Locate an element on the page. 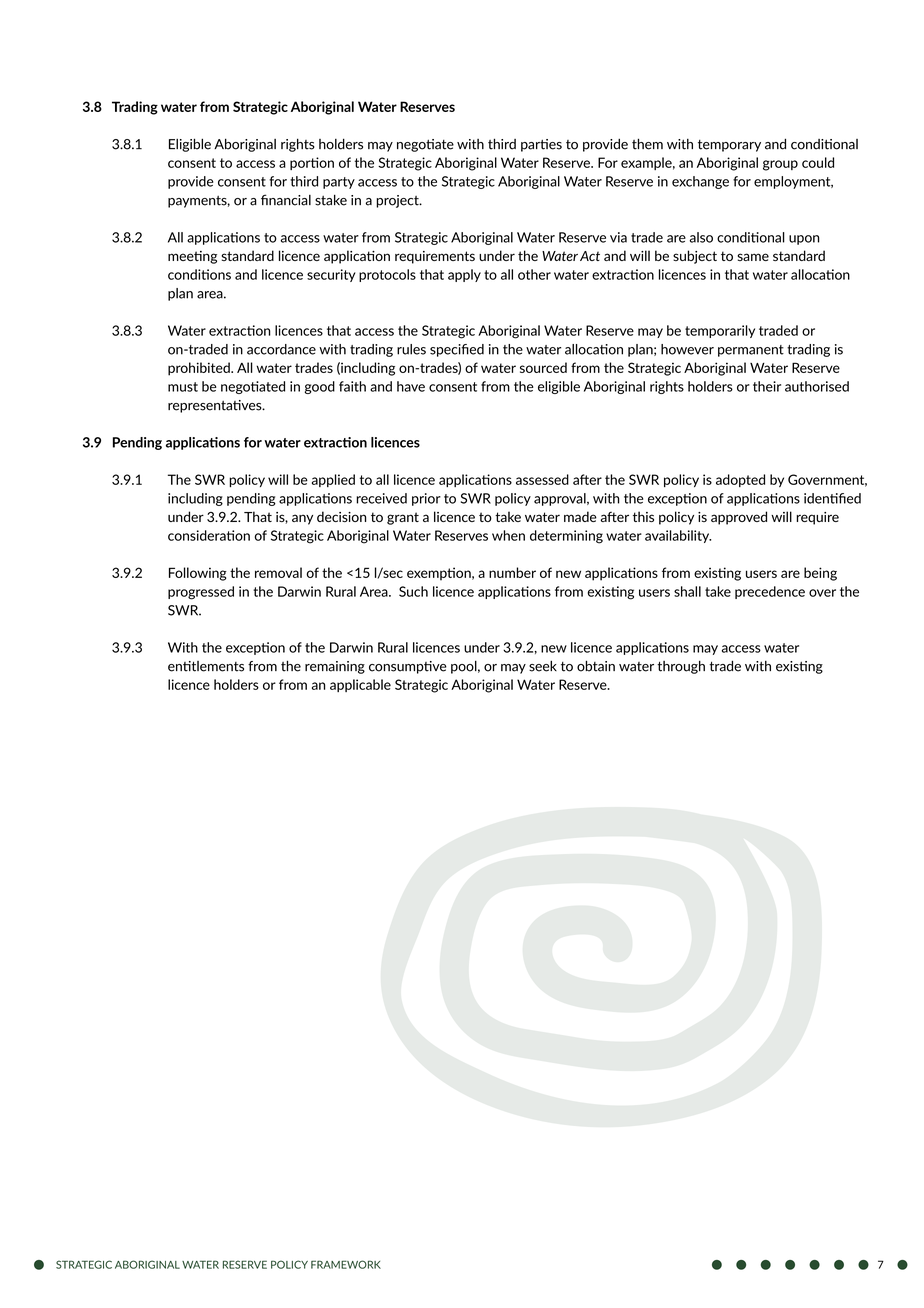 The width and height of the image is (924, 1308). seek is located at coordinates (543, 666).
